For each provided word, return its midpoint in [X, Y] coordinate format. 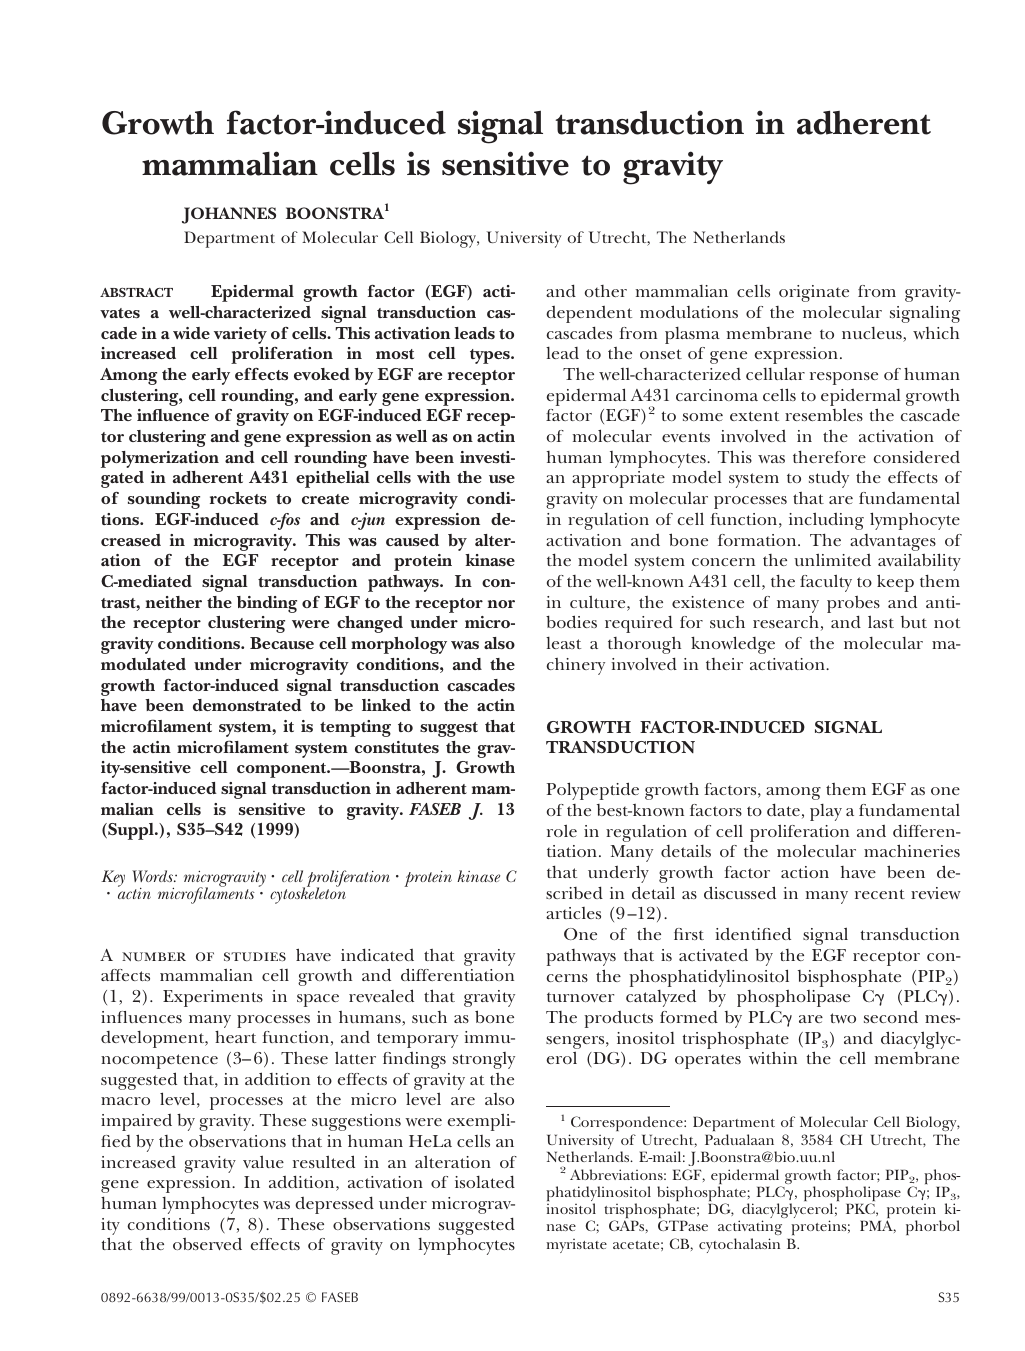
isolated [485, 1181]
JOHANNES [229, 215]
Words [153, 876]
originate [814, 293]
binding [267, 604]
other [606, 291]
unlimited [832, 559]
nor [501, 604]
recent [880, 894]
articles [573, 913]
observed [207, 1244]
